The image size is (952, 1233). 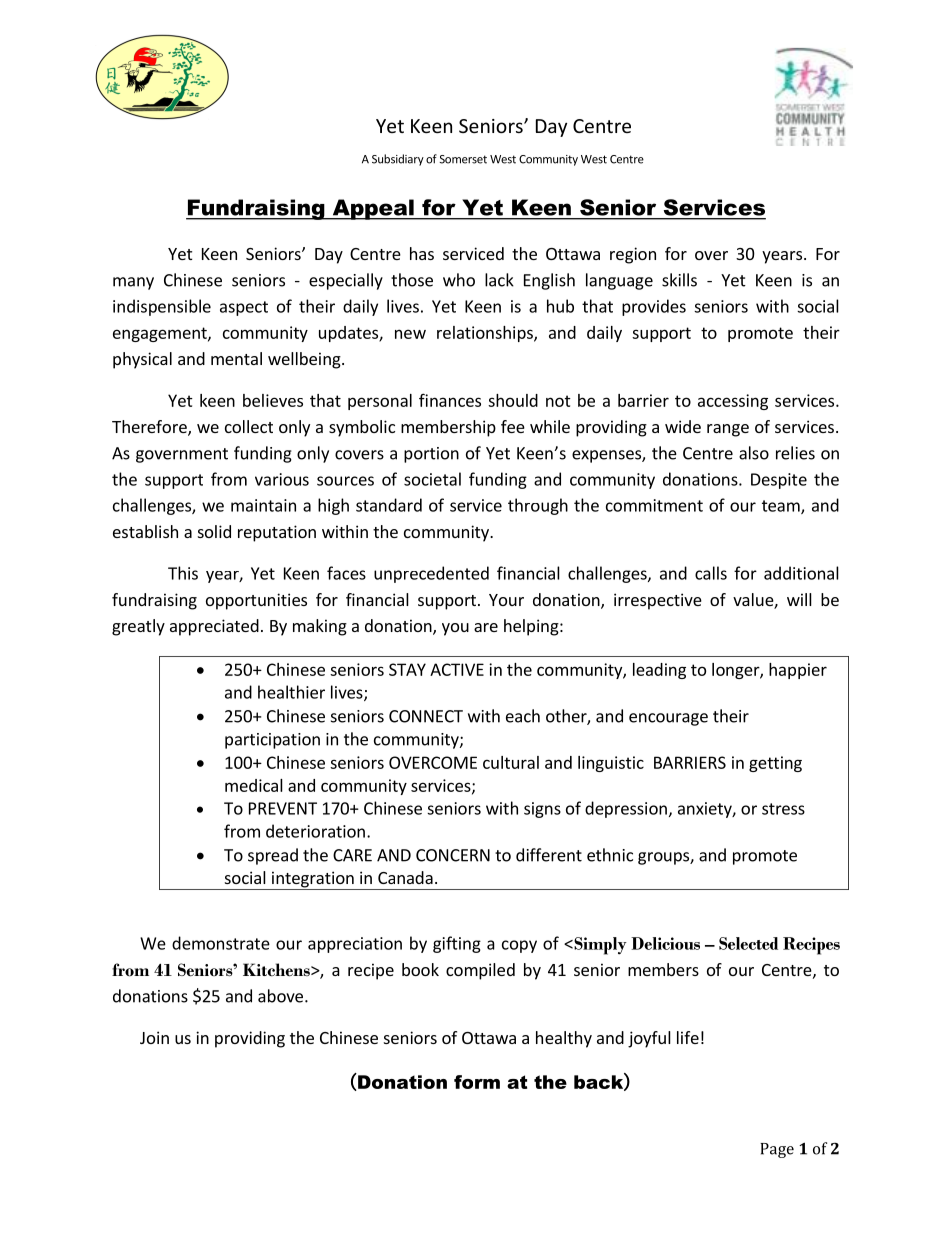 What do you see at coordinates (154, 1037) in the screenshot?
I see `Join` at bounding box center [154, 1037].
